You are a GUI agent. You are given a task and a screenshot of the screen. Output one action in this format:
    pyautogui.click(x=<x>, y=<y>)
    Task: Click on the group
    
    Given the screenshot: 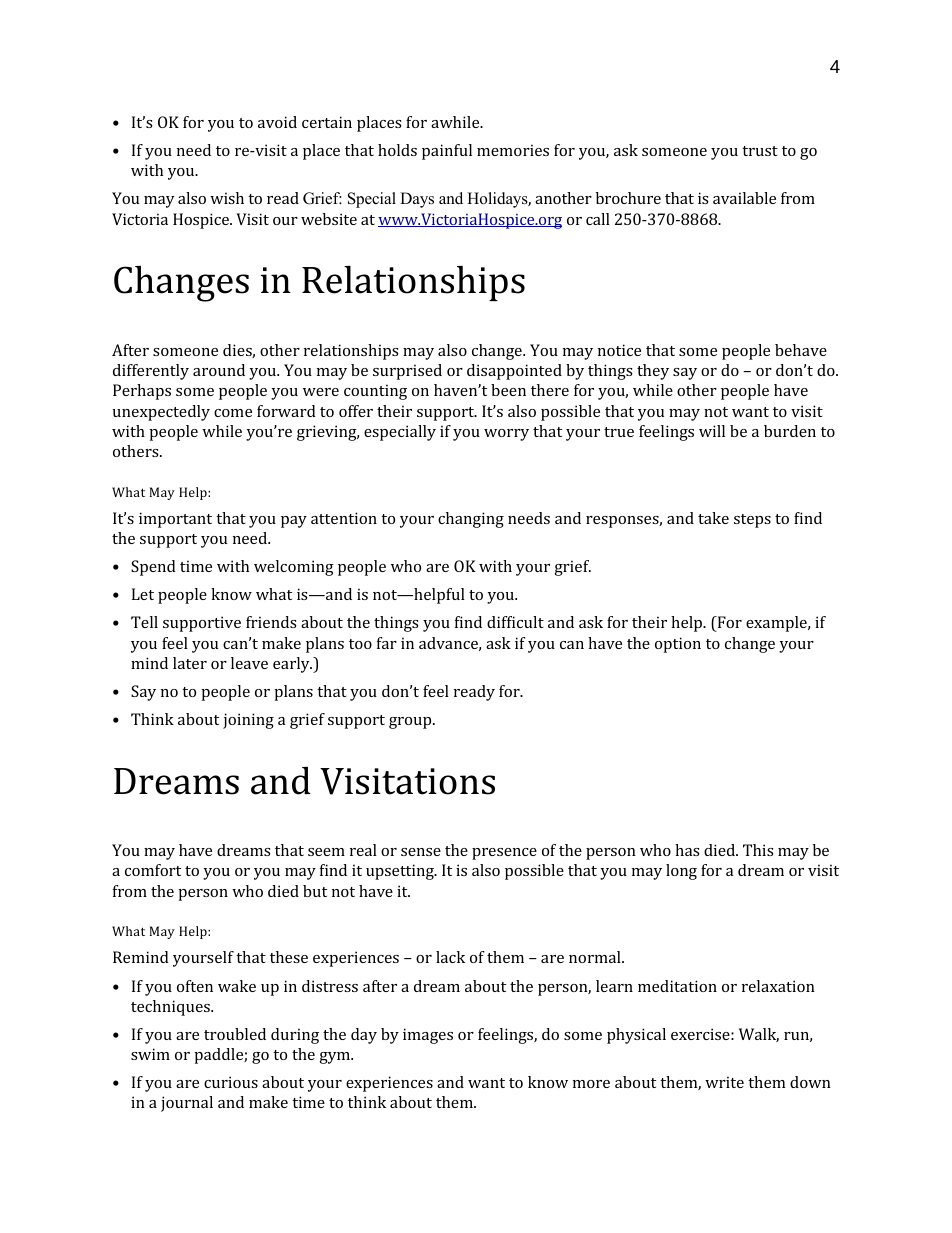 What is the action you would take?
    pyautogui.click(x=411, y=723)
